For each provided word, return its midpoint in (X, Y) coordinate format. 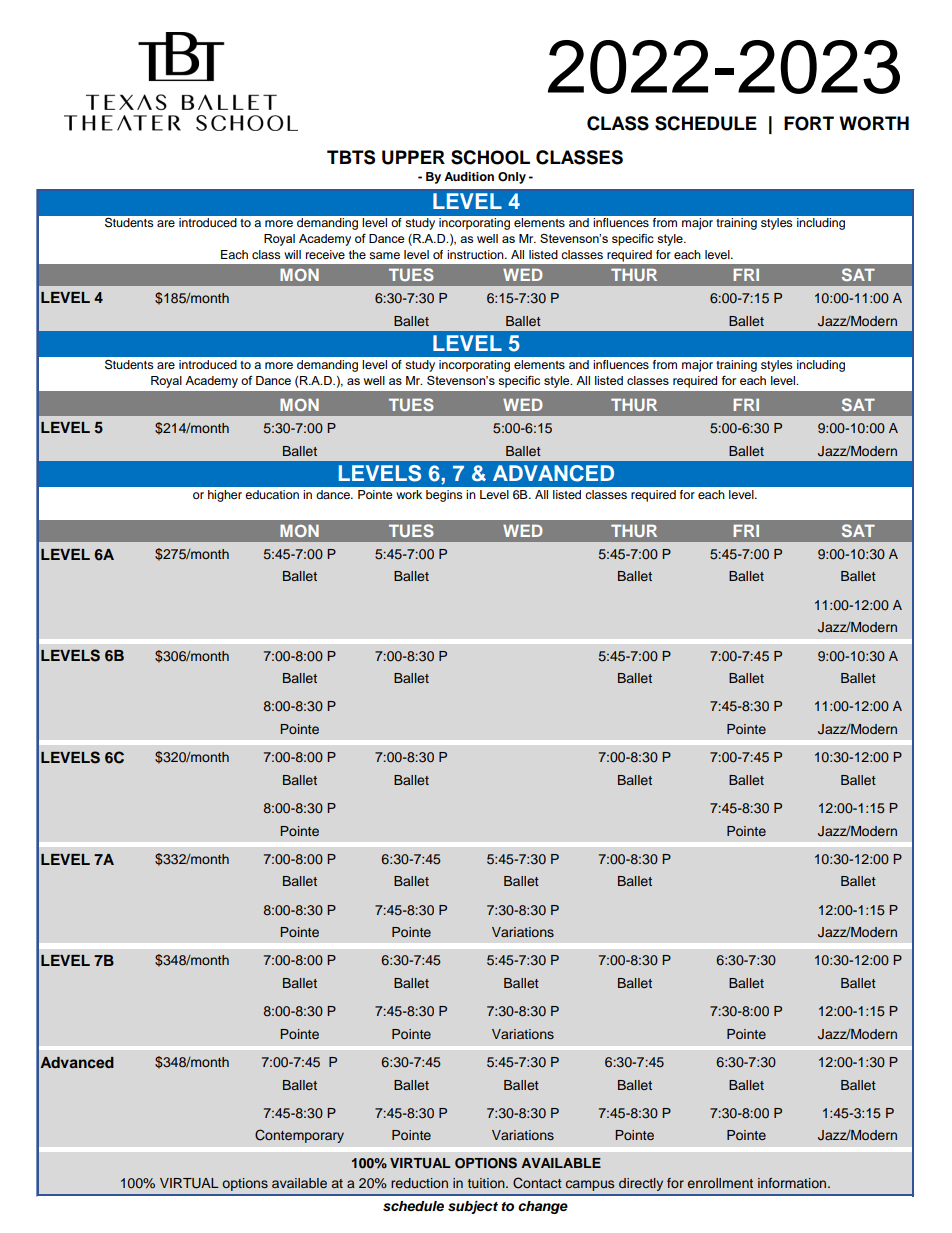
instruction (476, 254)
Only (512, 178)
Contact (537, 1183)
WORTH (874, 123)
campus (590, 1185)
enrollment (720, 1183)
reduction (419, 1183)
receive (325, 254)
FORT (809, 123)
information (793, 1183)
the (357, 254)
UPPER (413, 157)
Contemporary (299, 1136)
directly (641, 1184)
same (384, 255)
